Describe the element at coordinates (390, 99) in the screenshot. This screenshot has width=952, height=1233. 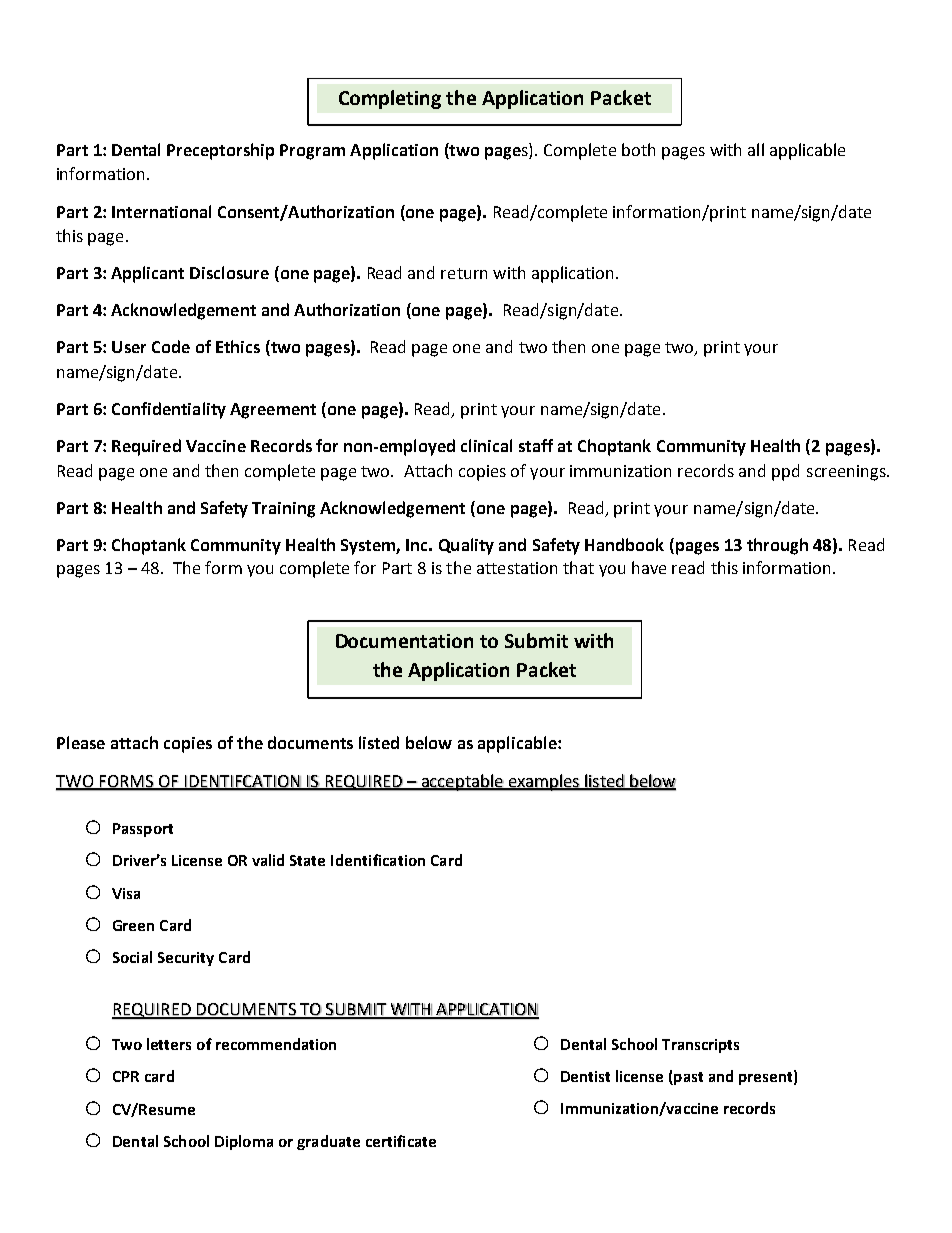
I see `Completing` at that location.
